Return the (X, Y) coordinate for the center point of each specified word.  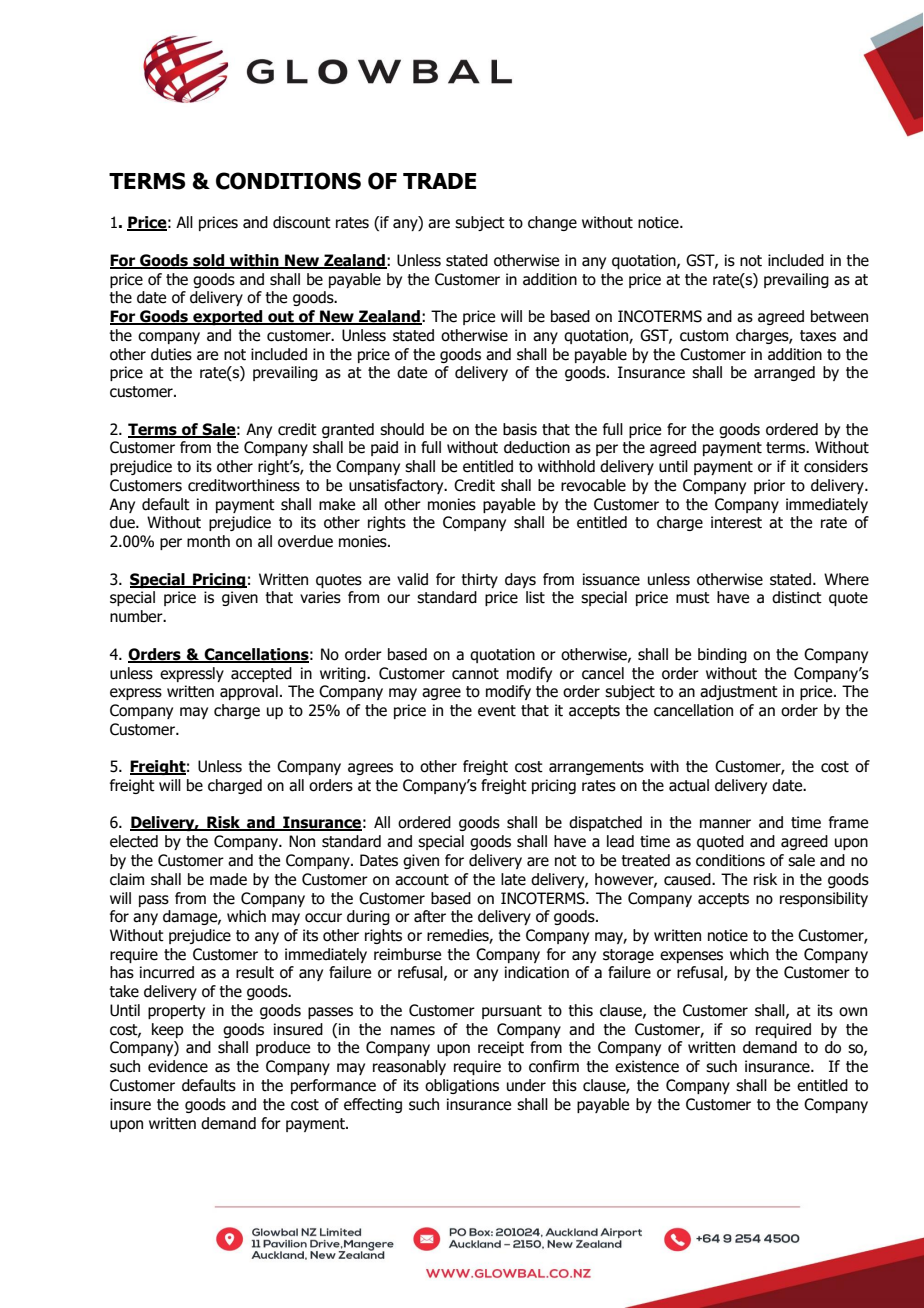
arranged (784, 373)
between (839, 316)
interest (736, 522)
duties (171, 354)
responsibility (824, 899)
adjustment (739, 692)
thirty (479, 580)
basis (520, 429)
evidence (178, 1066)
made (228, 879)
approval (249, 692)
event (497, 711)
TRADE (439, 181)
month (208, 541)
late (513, 879)
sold (209, 261)
